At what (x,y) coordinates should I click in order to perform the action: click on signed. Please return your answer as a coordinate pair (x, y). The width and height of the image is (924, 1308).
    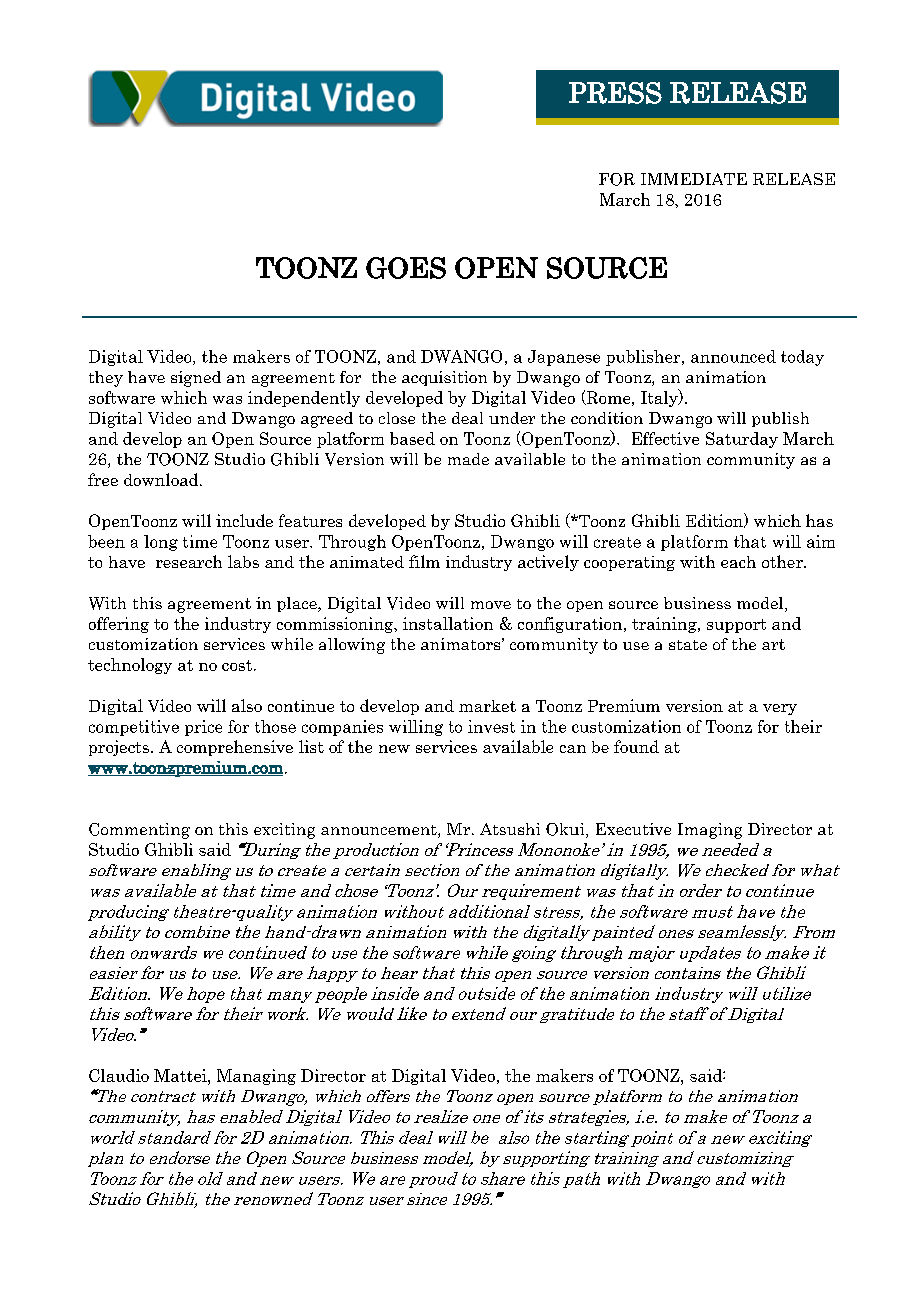
    Looking at the image, I should click on (196, 379).
